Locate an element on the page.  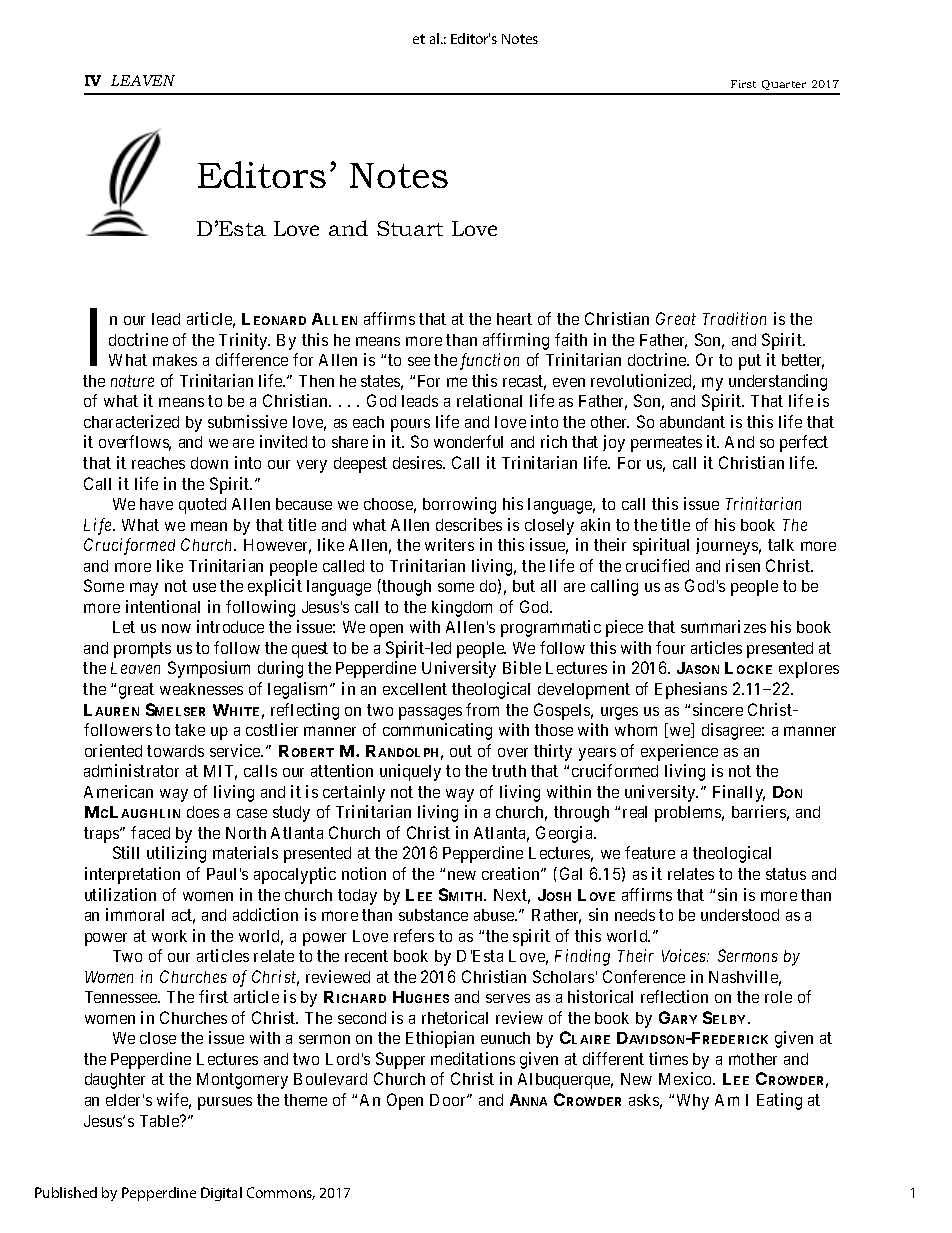
sincere is located at coordinates (718, 709).
